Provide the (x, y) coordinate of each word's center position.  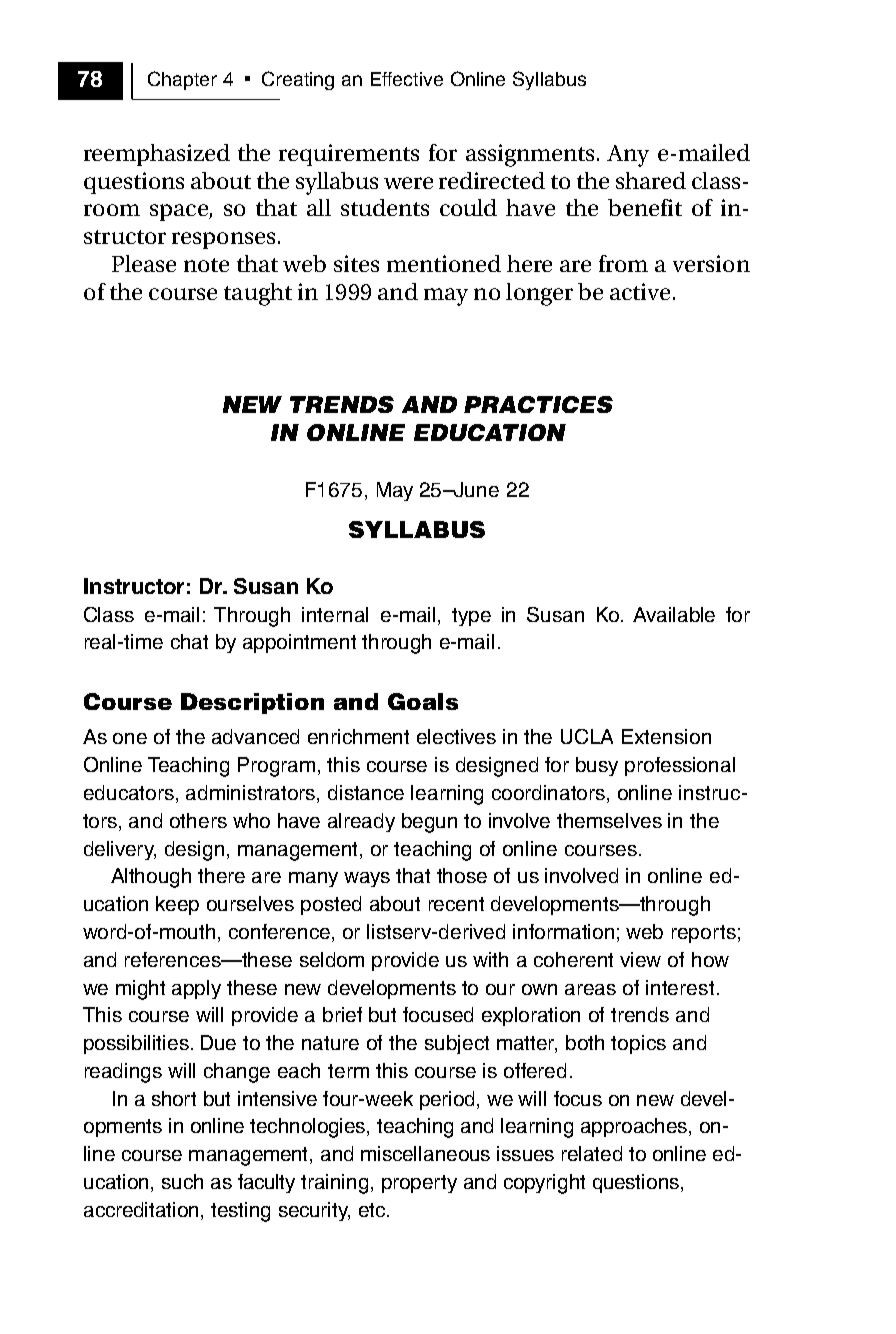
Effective (407, 79)
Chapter (182, 80)
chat (189, 641)
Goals (423, 701)
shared (651, 180)
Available (674, 614)
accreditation (141, 1209)
